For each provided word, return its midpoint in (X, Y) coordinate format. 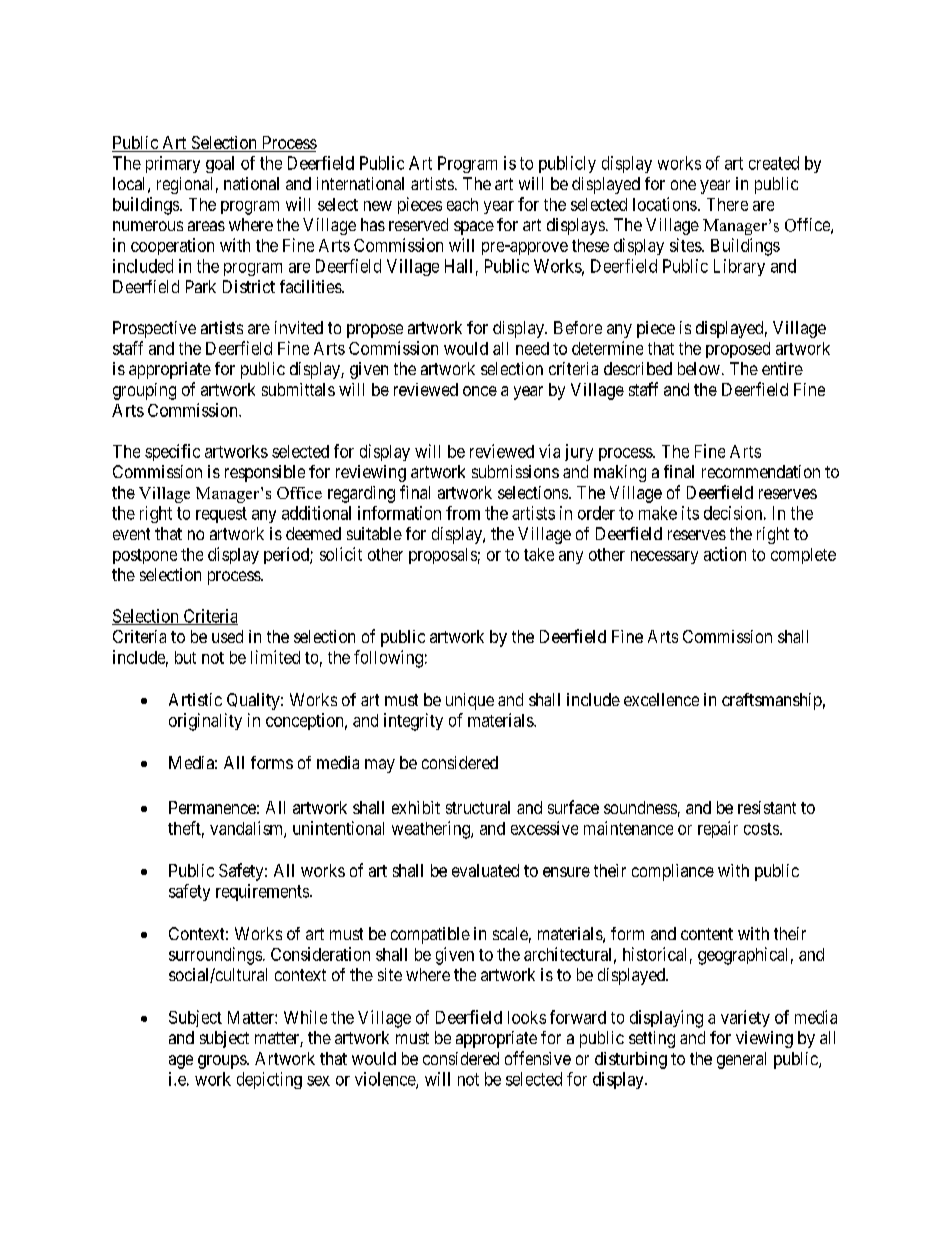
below (699, 368)
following (388, 659)
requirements (262, 892)
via (549, 451)
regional (184, 185)
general (741, 1060)
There (727, 204)
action (725, 554)
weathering (432, 830)
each (462, 204)
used (227, 636)
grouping (144, 391)
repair (718, 829)
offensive (538, 1058)
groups (223, 1062)
